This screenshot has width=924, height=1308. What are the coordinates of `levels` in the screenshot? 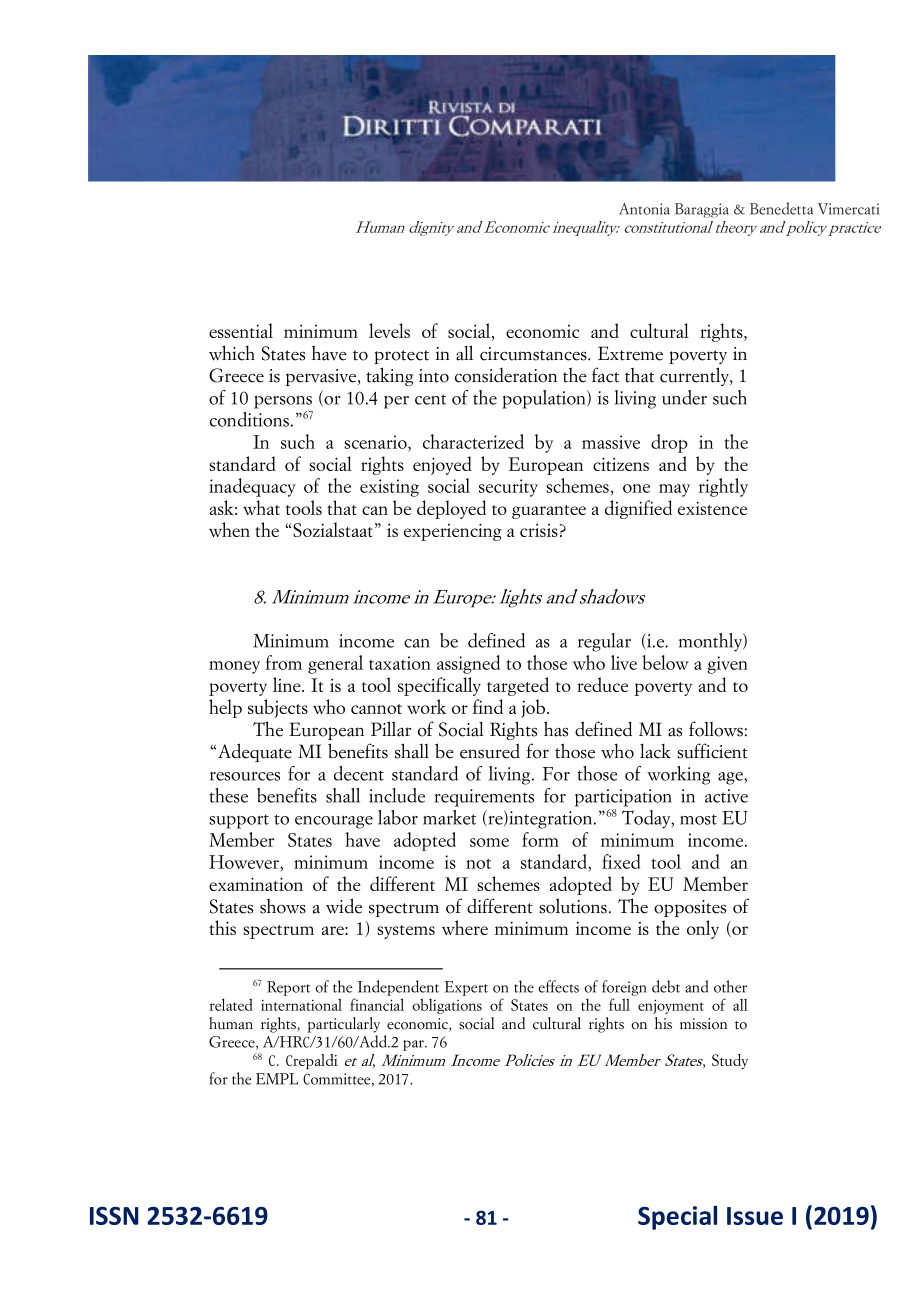 It's located at (389, 330).
